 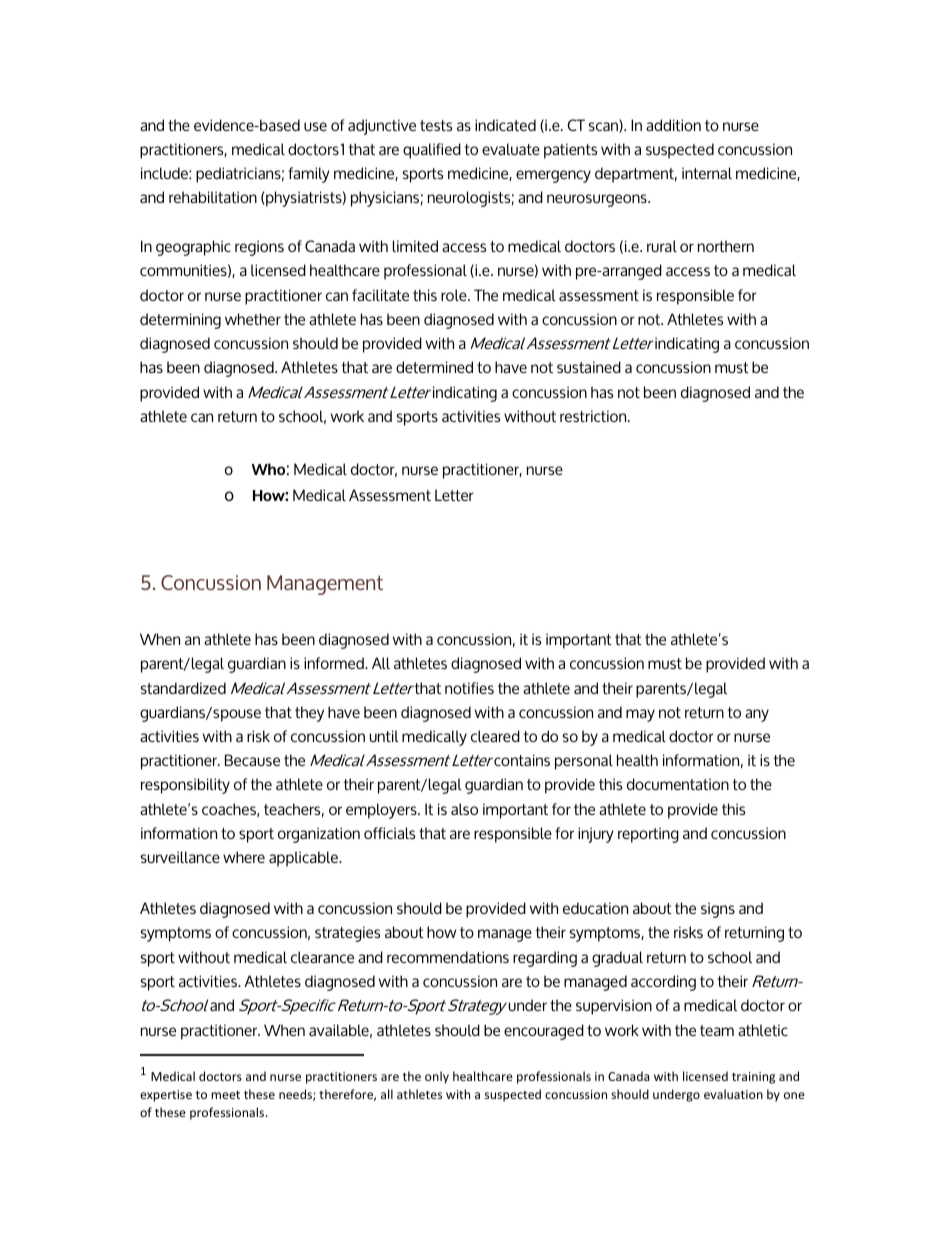 What do you see at coordinates (640, 715) in the image?
I see `may` at bounding box center [640, 715].
